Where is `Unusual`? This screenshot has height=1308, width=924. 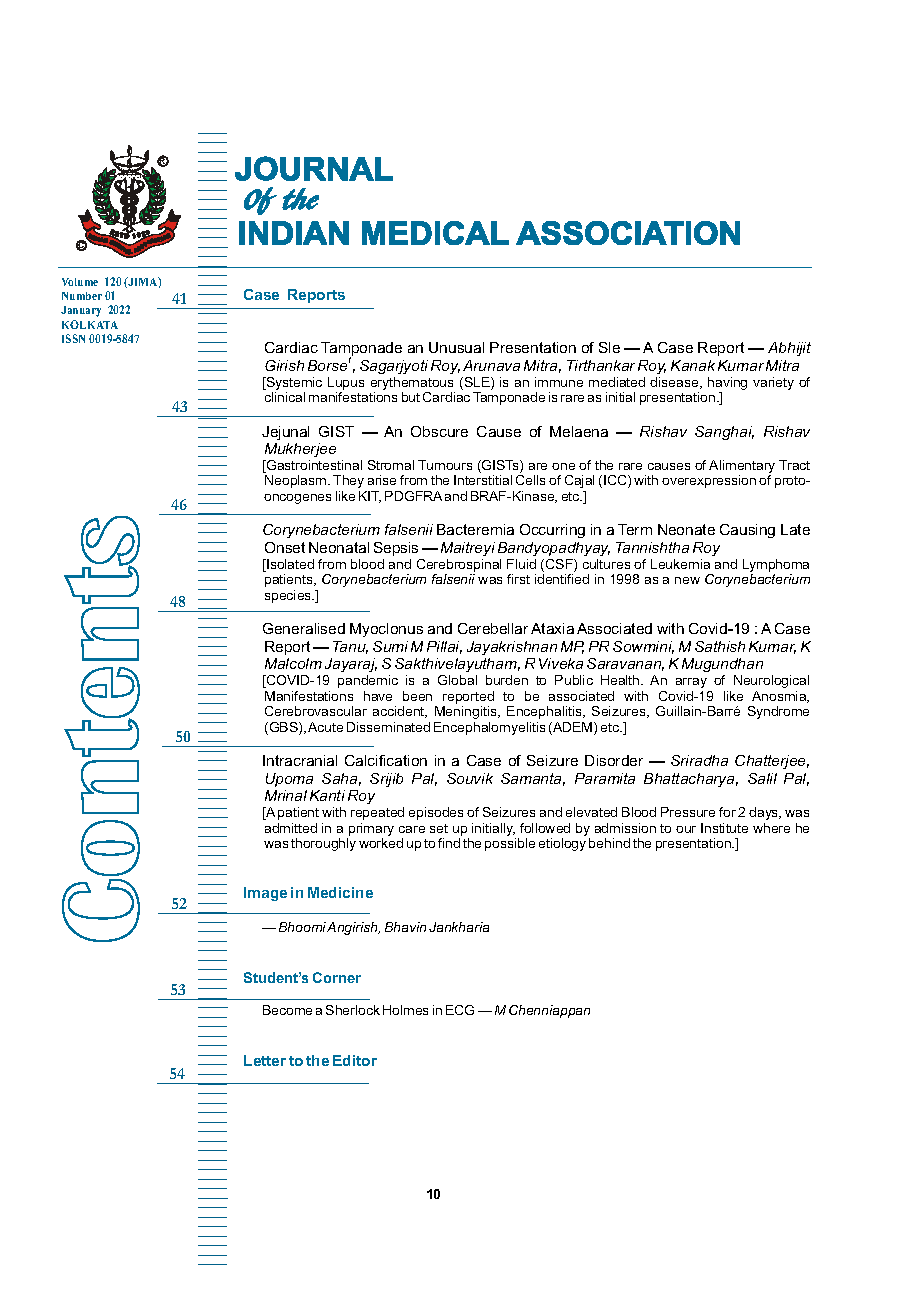 Unusual is located at coordinates (456, 347).
